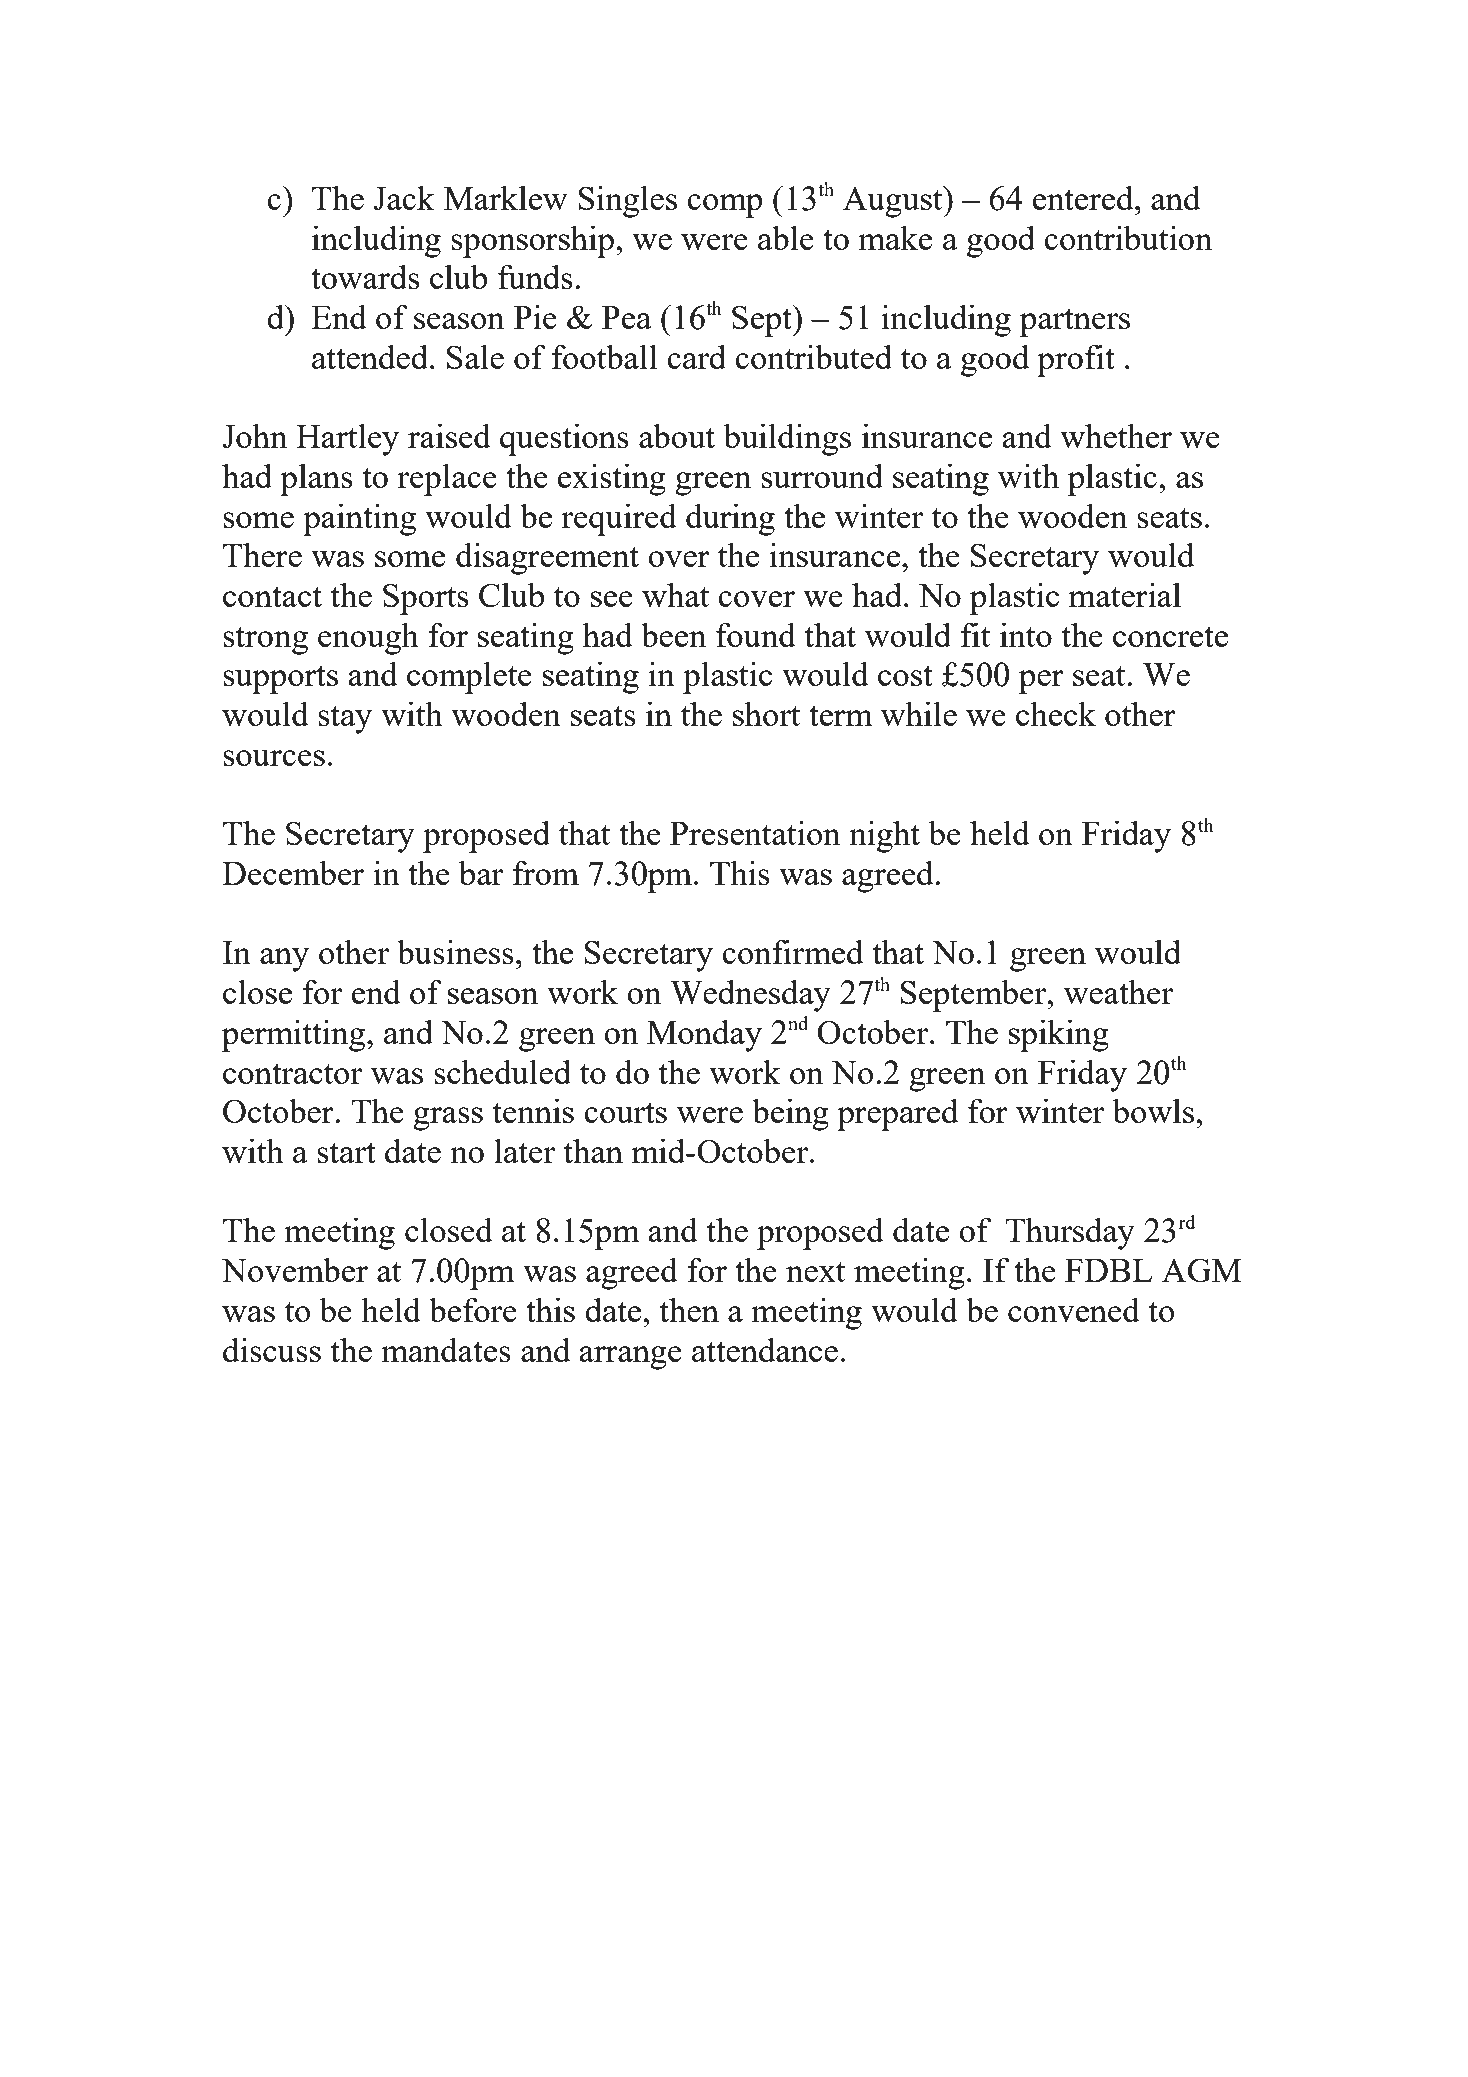 The width and height of the screenshot is (1468, 2077). What do you see at coordinates (1116, 435) in the screenshot?
I see `whether` at bounding box center [1116, 435].
